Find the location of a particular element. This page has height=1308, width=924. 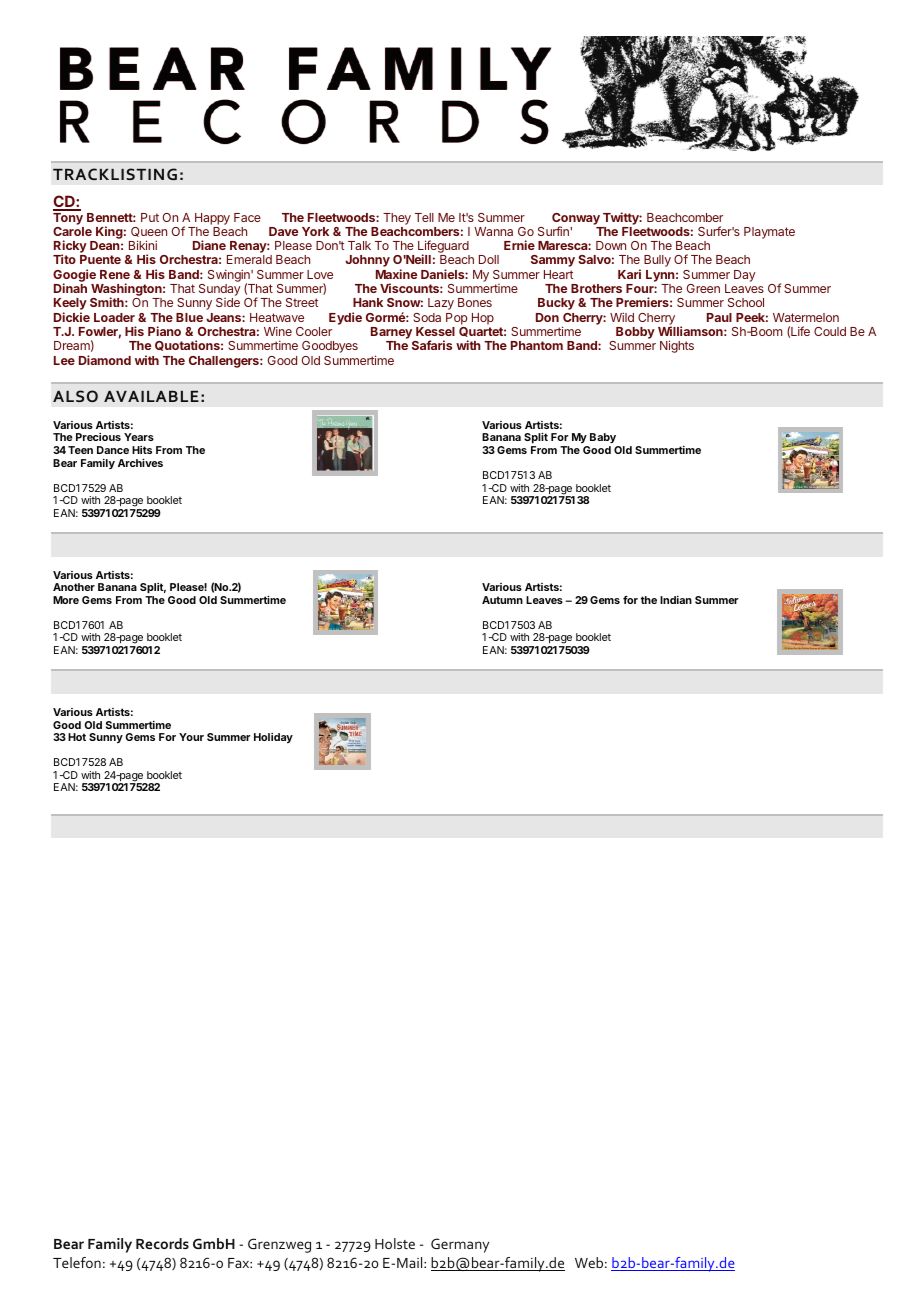

Doll is located at coordinates (489, 259).
